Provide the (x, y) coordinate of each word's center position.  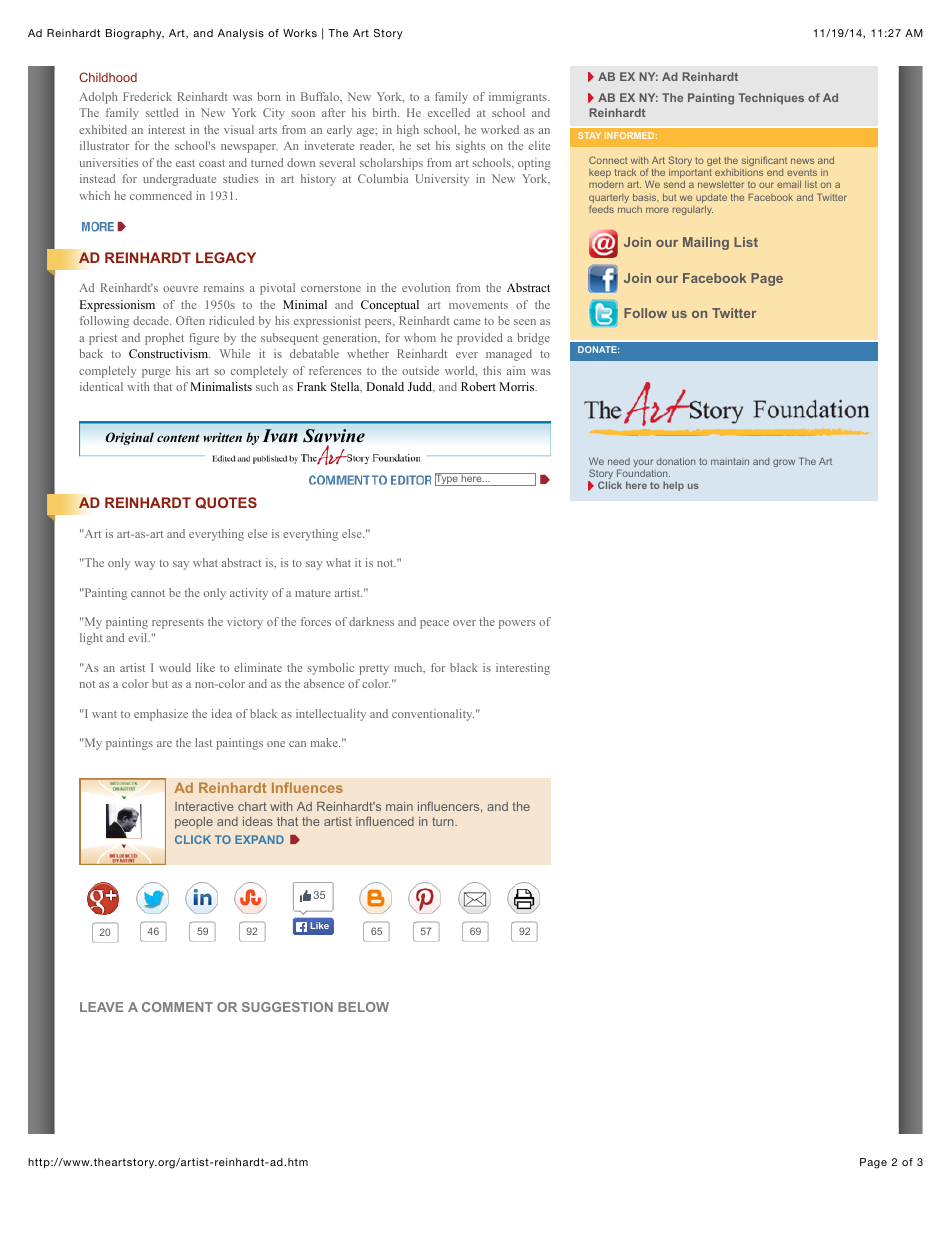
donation (675, 461)
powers (517, 624)
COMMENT (177, 1007)
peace (434, 624)
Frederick (147, 96)
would (175, 667)
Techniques (771, 99)
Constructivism (169, 353)
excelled (449, 112)
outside (420, 370)
